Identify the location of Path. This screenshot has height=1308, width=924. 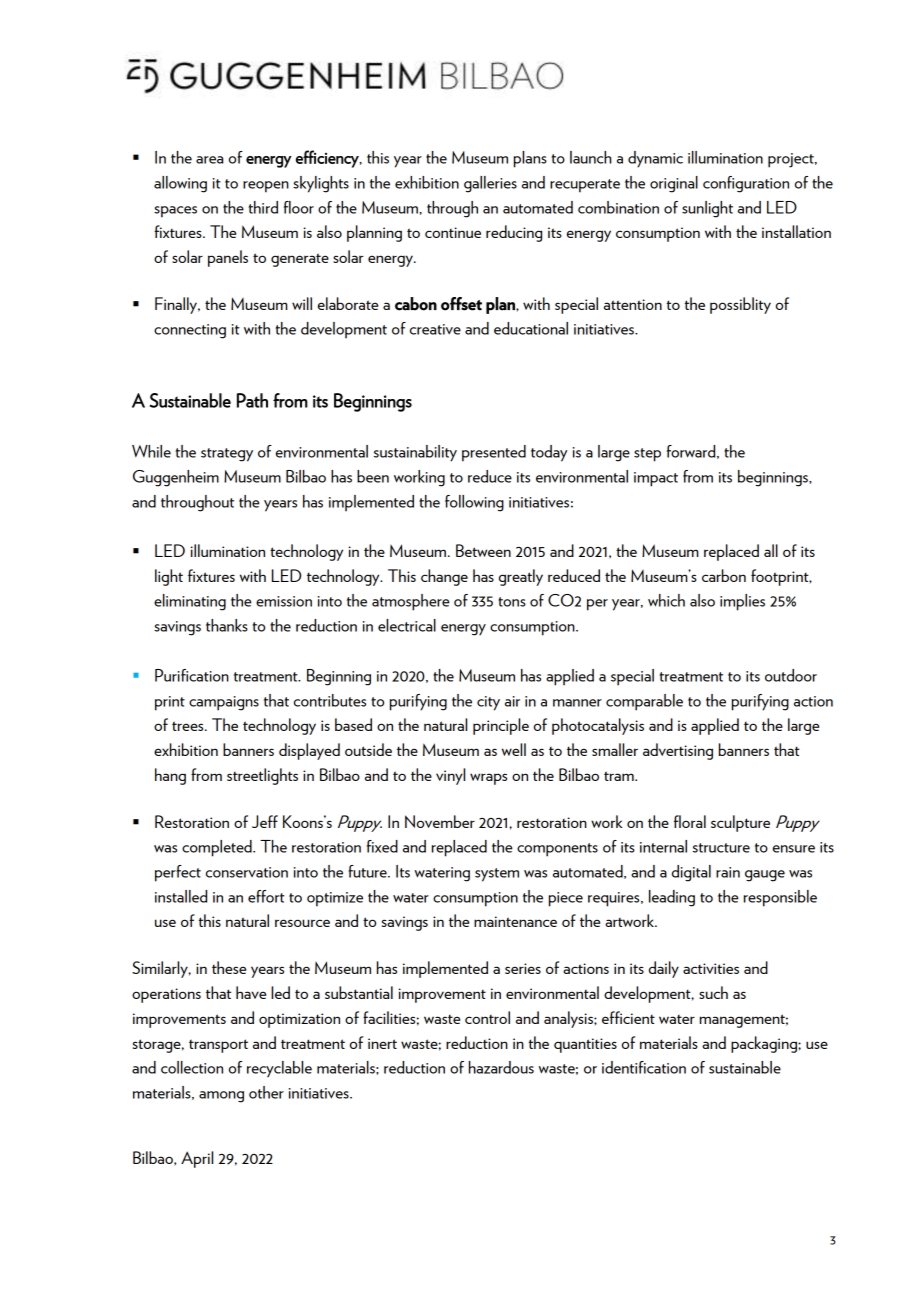
(252, 400).
